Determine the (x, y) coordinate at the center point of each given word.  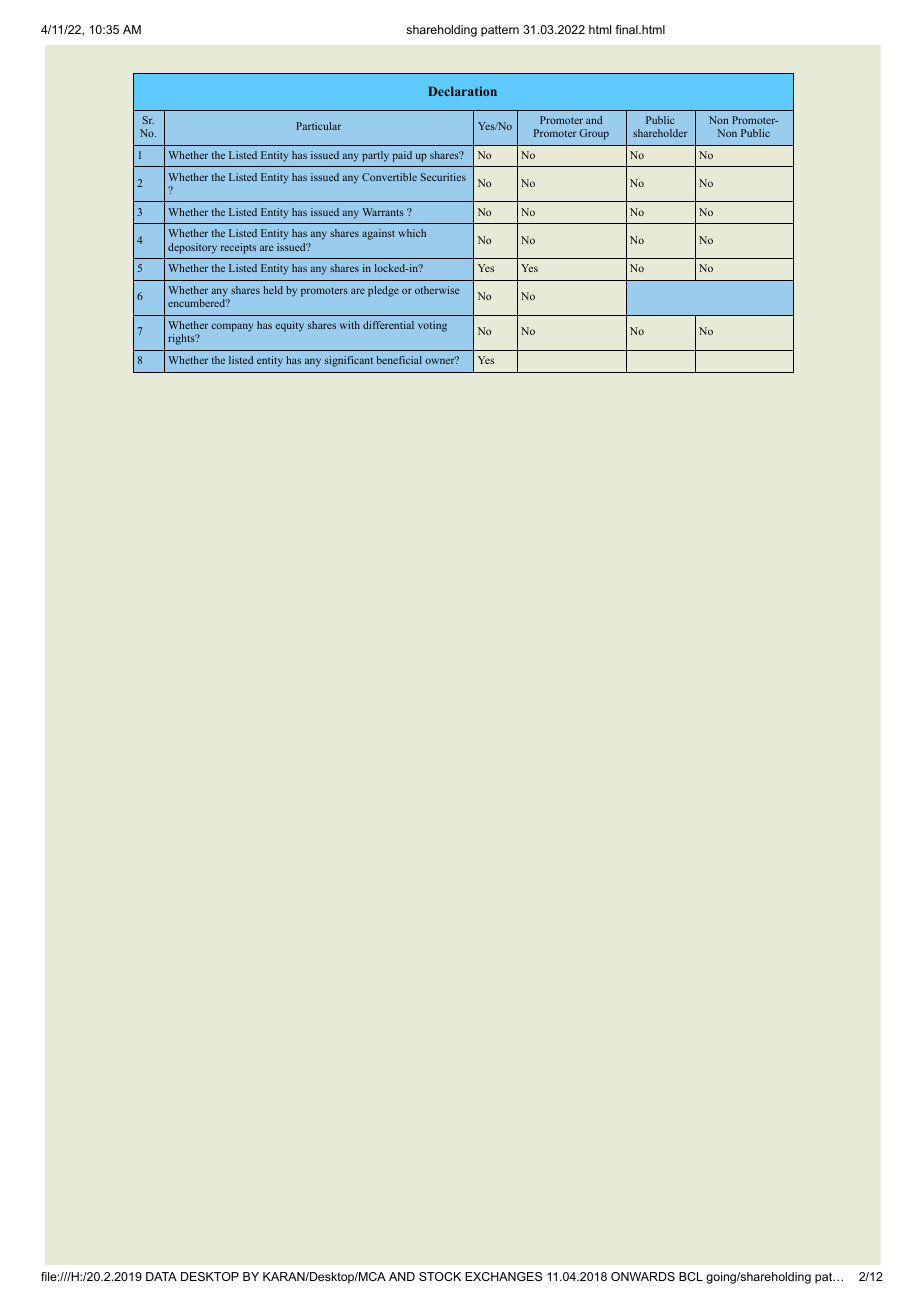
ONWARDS (643, 1276)
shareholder (660, 133)
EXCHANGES (503, 1276)
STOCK (440, 1276)
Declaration (462, 91)
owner (441, 360)
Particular (318, 126)
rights (182, 339)
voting (432, 326)
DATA (161, 1276)
